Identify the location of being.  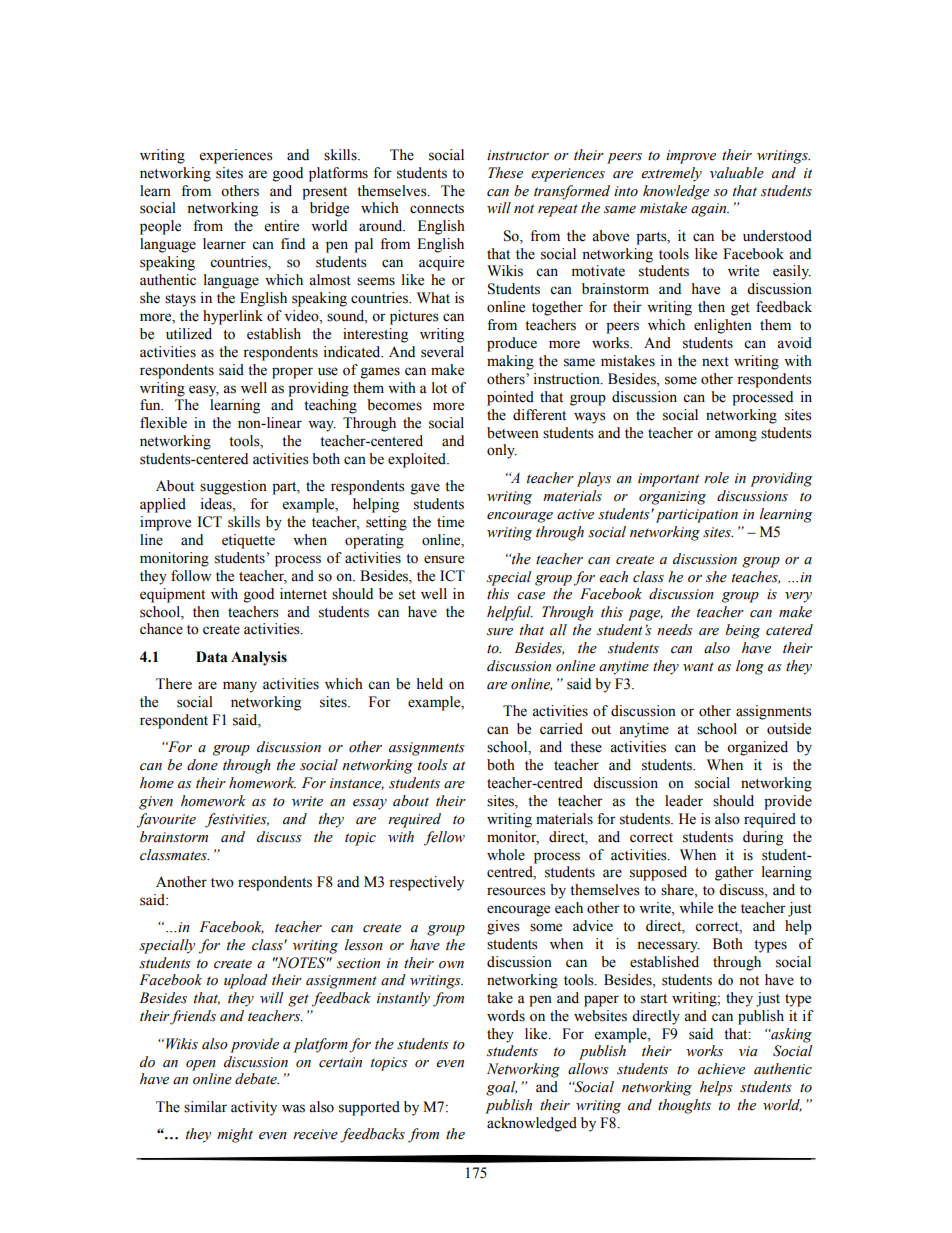
(743, 631).
